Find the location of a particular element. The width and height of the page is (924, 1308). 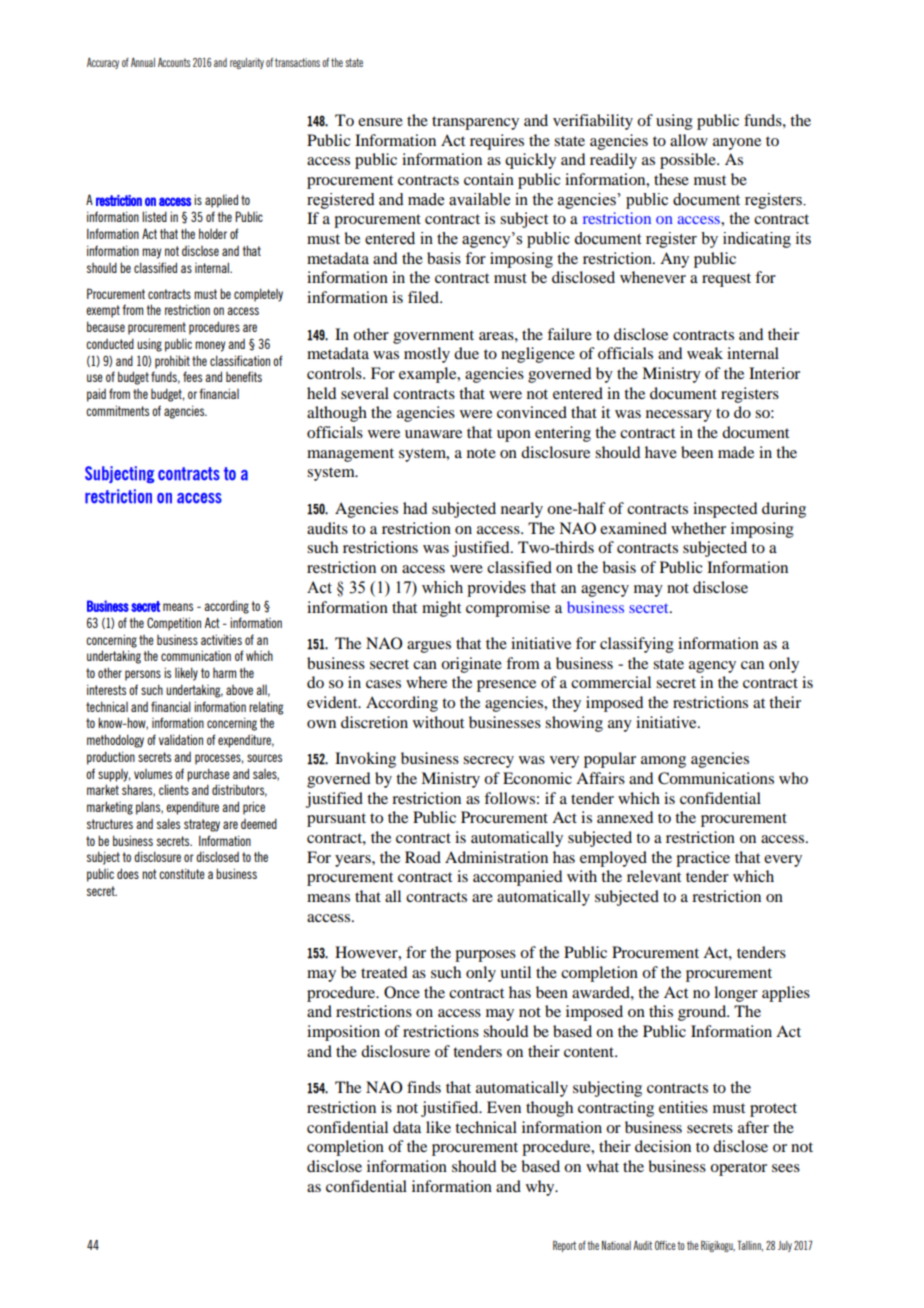

purposes is located at coordinates (485, 956).
